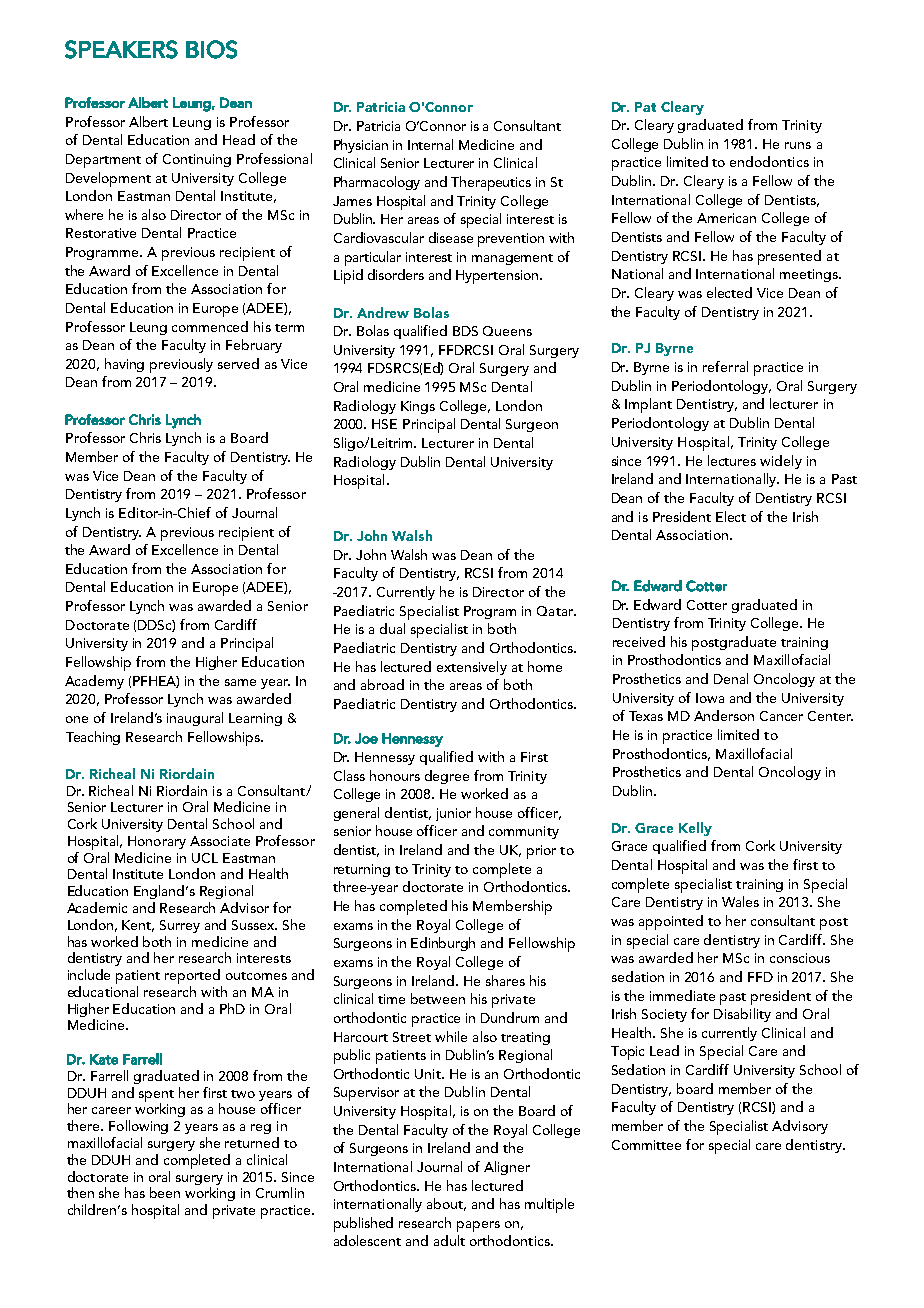  What do you see at coordinates (732, 460) in the image?
I see `lectures` at bounding box center [732, 460].
